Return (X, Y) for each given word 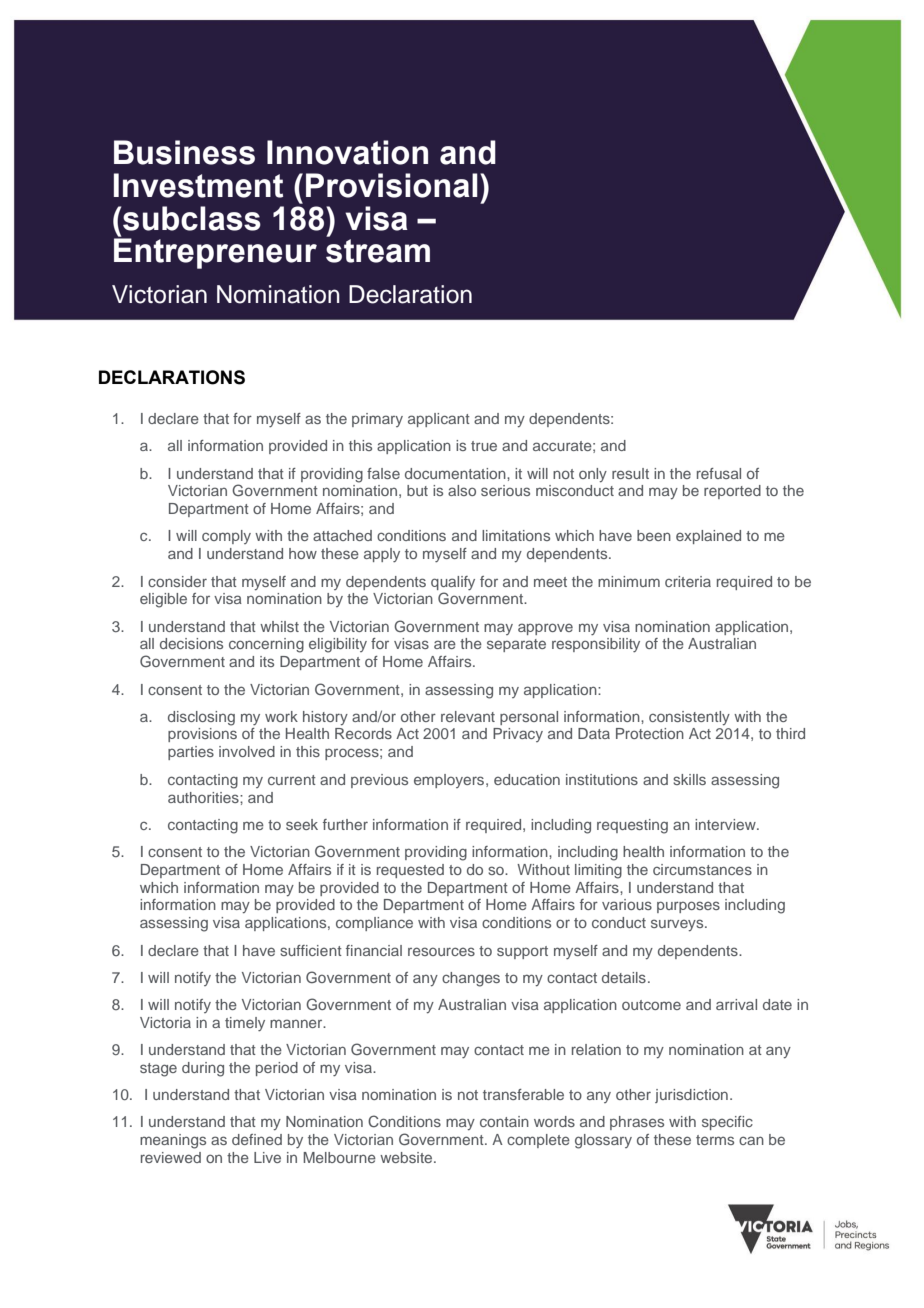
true (484, 446)
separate (516, 645)
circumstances (702, 869)
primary (377, 420)
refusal (719, 473)
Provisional (392, 185)
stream (378, 251)
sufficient (311, 950)
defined (257, 1139)
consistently (689, 718)
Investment (198, 185)
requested (410, 871)
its (267, 661)
